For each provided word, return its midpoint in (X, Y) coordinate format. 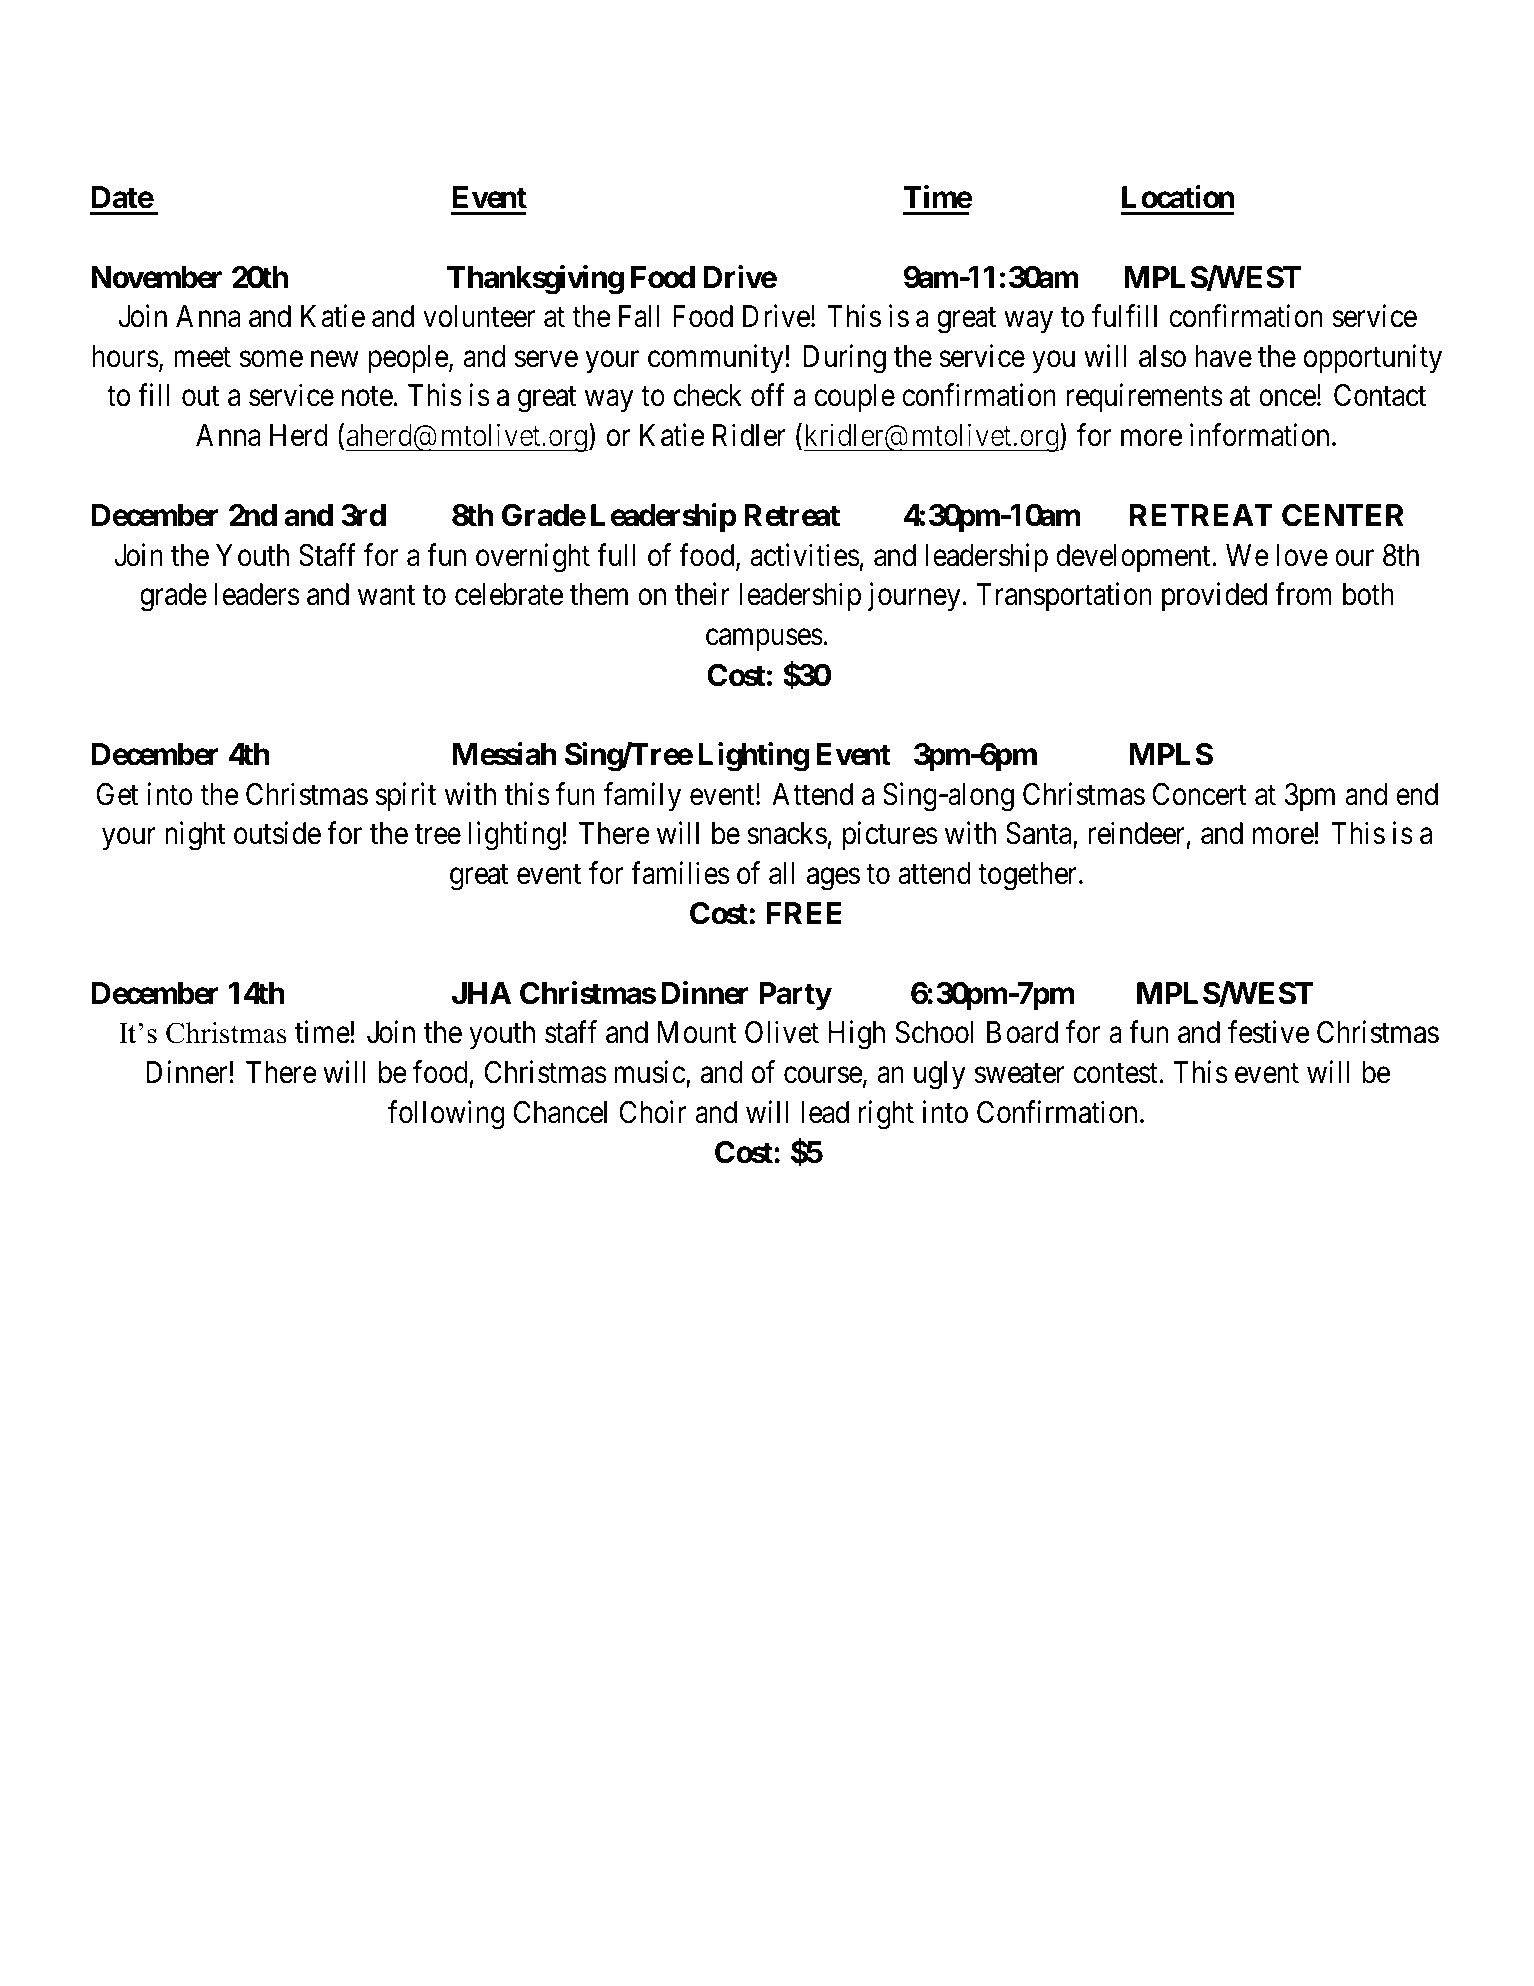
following (446, 1115)
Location (1178, 197)
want (386, 596)
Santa (1040, 835)
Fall (639, 316)
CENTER (1343, 515)
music (650, 1072)
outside (277, 833)
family (642, 797)
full (616, 554)
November (157, 277)
